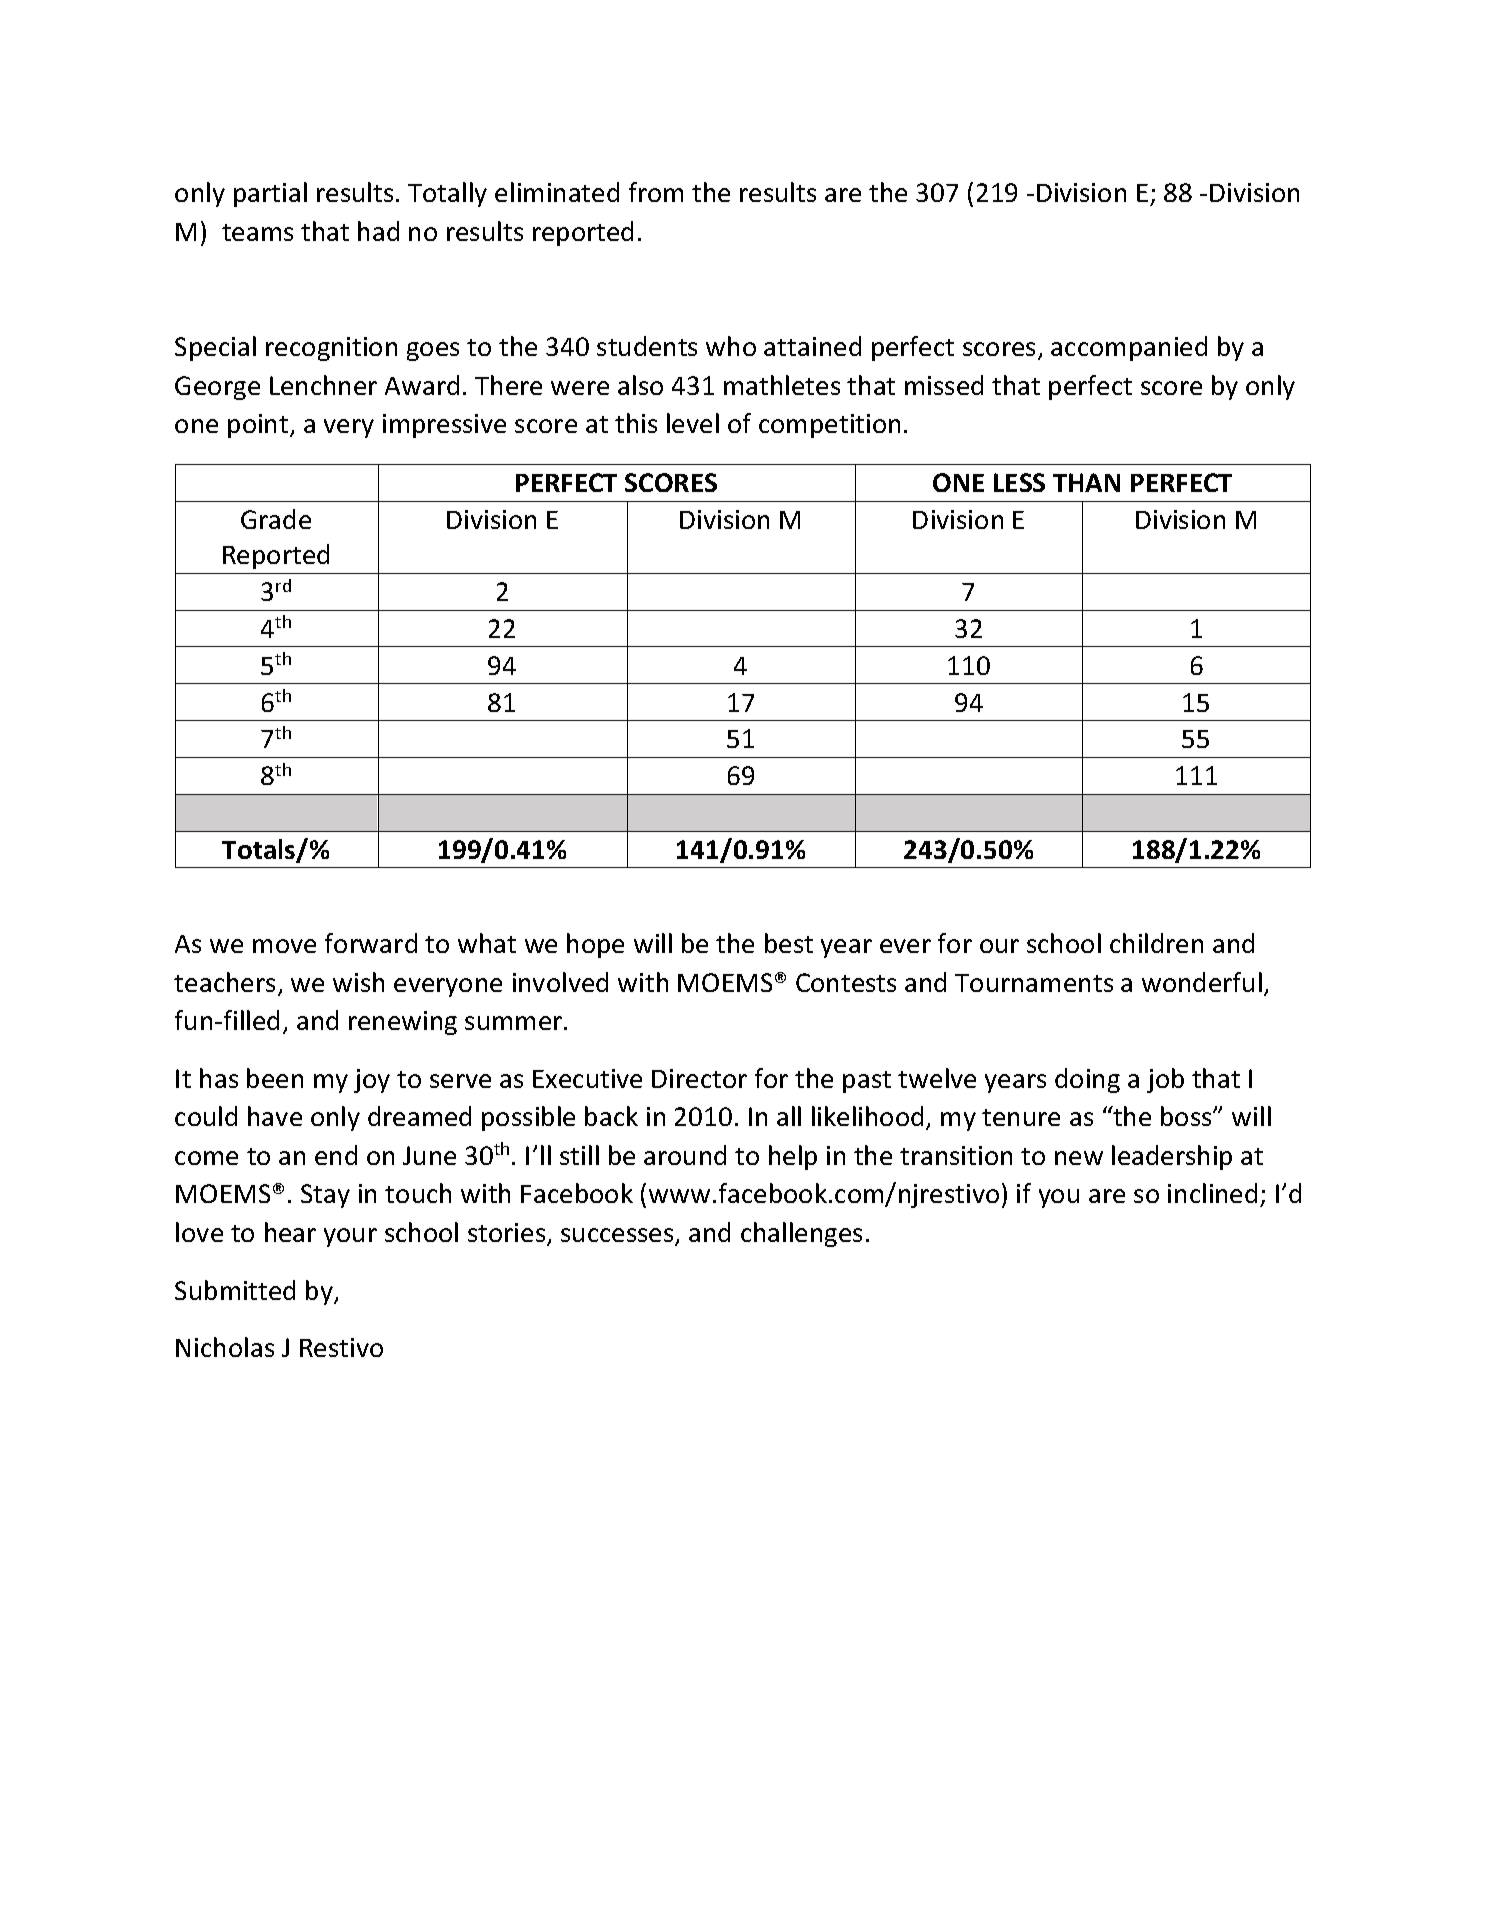 This document has width=1486, height=1924. I want to click on move, so click(284, 946).
